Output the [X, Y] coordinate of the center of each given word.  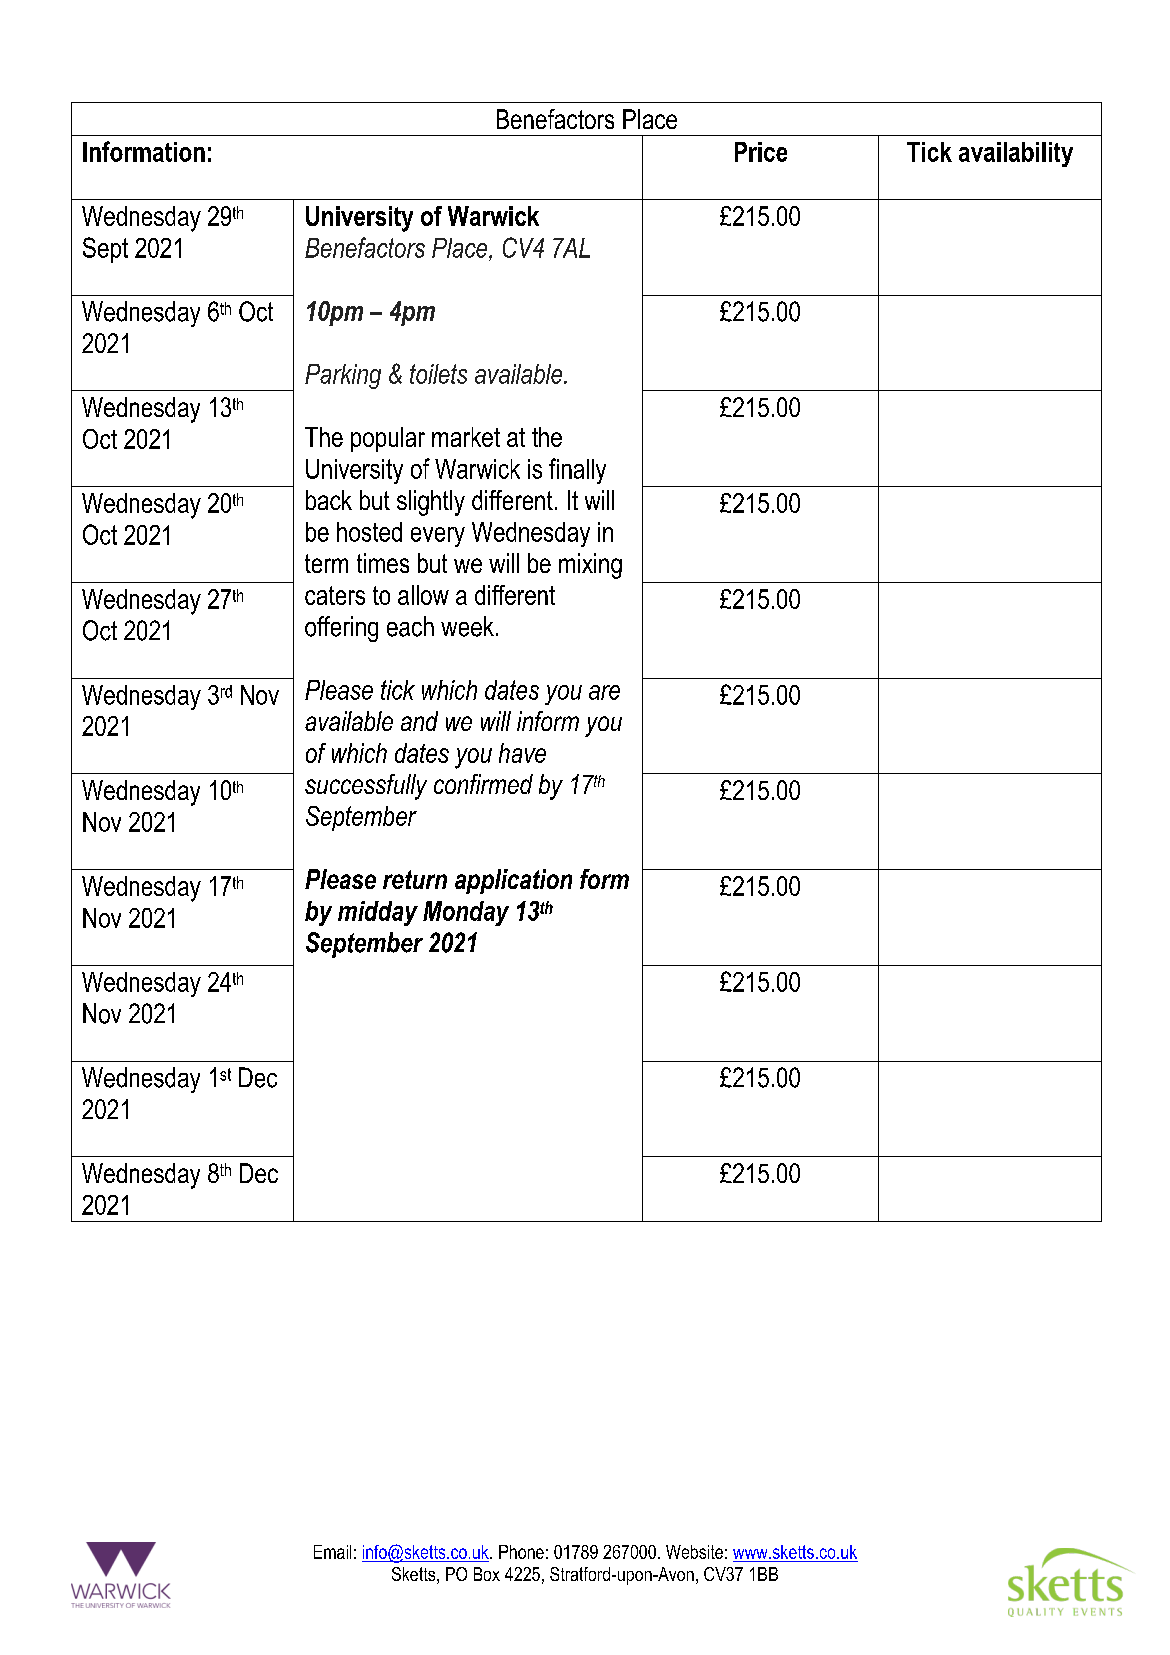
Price [761, 152]
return [415, 879]
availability [1016, 154]
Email [332, 1552]
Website [694, 1552]
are [604, 692]
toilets [438, 374]
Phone [521, 1552]
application [513, 881]
